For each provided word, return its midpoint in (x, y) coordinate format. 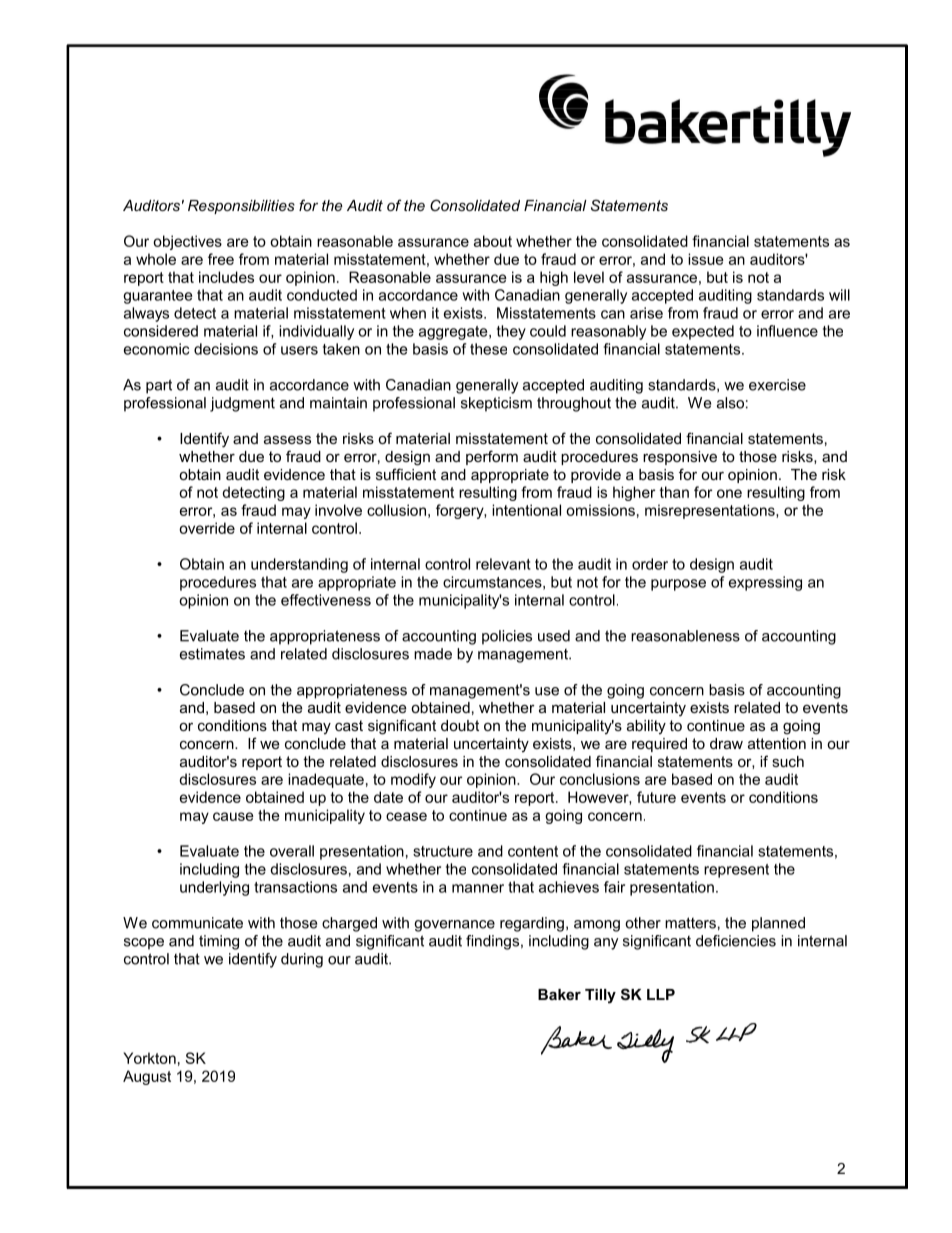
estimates (212, 654)
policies (507, 637)
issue (706, 259)
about (493, 241)
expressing (765, 583)
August (147, 1077)
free (221, 259)
